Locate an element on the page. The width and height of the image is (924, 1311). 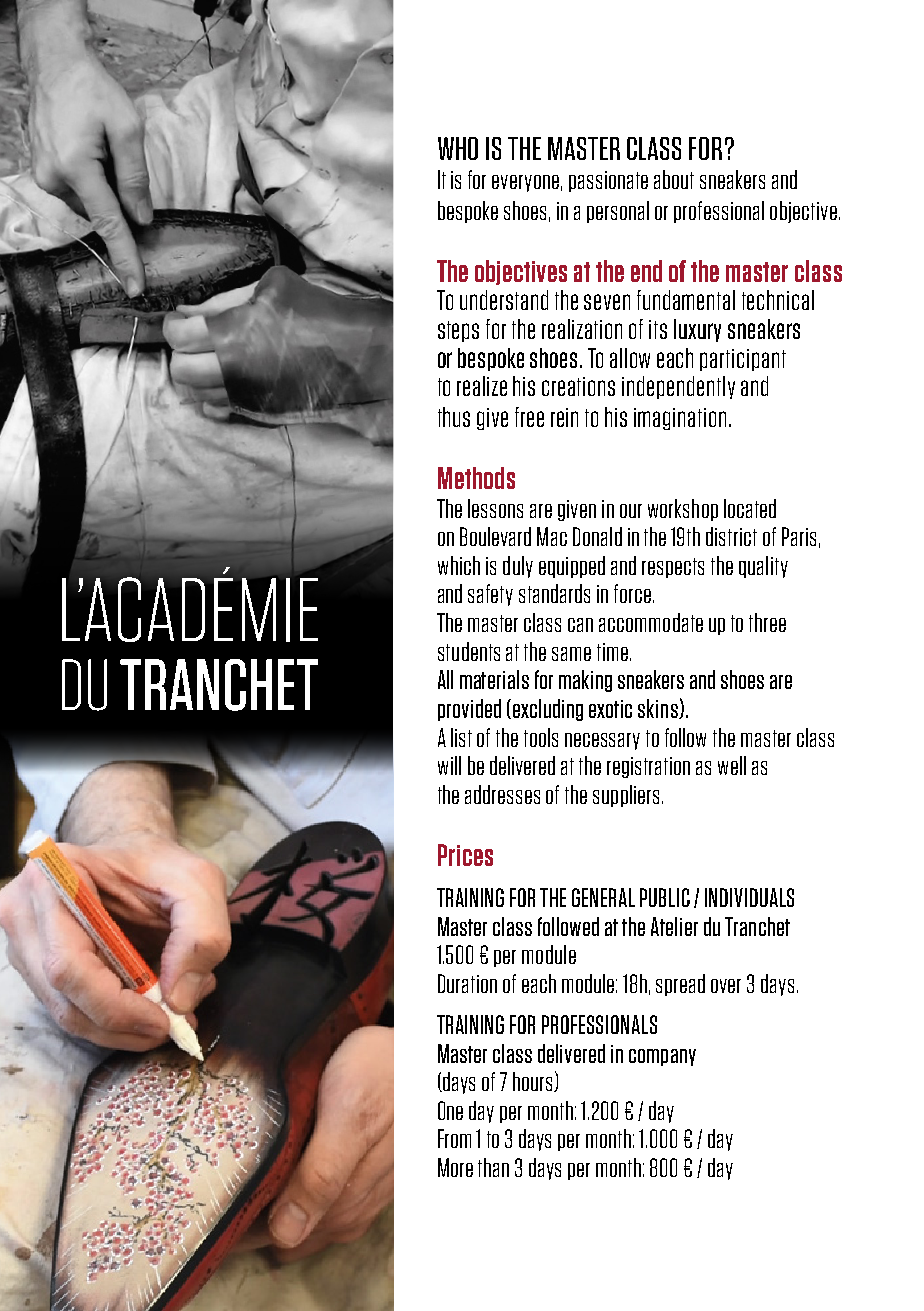
everyone is located at coordinates (525, 183).
